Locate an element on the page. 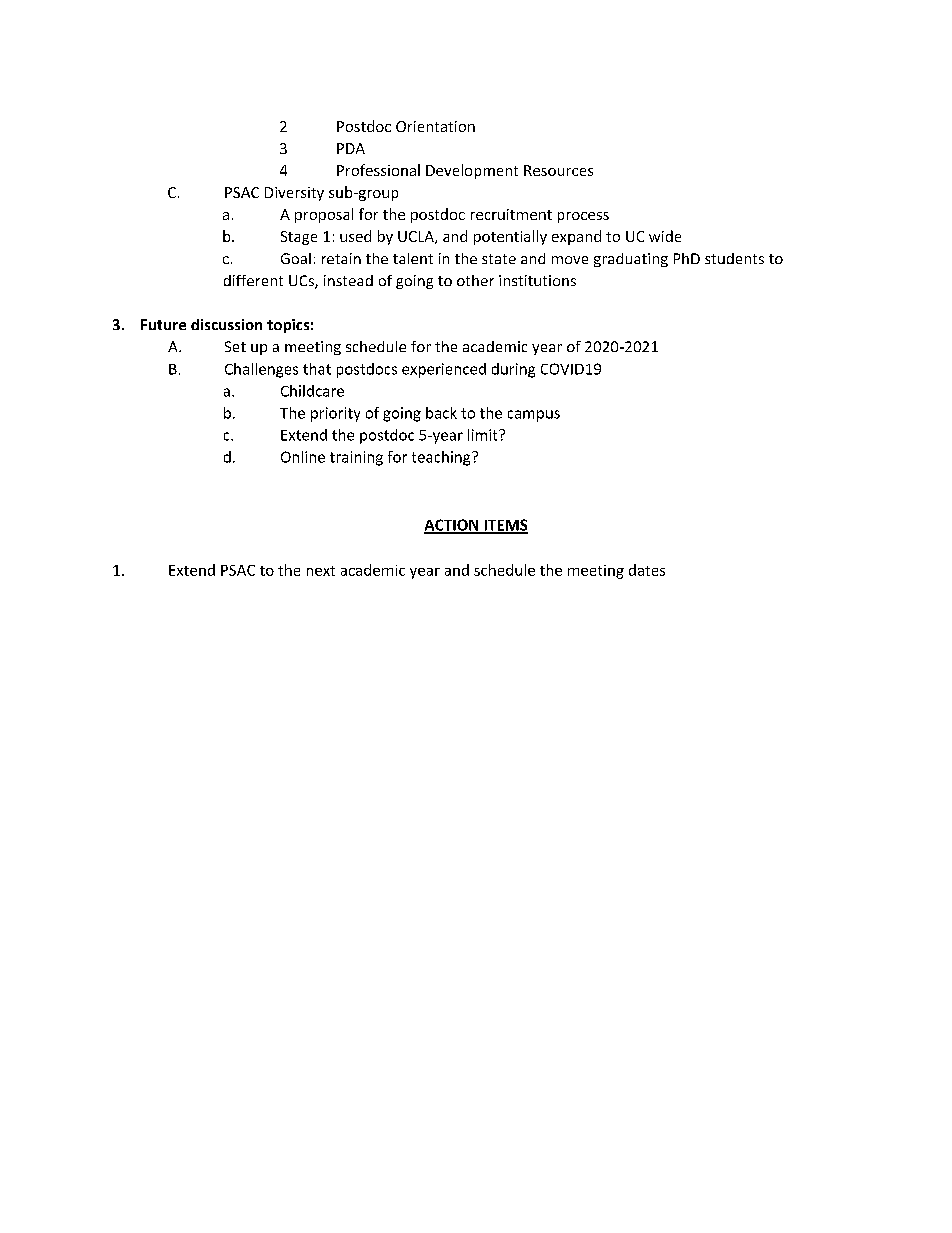  experienced is located at coordinates (444, 370).
